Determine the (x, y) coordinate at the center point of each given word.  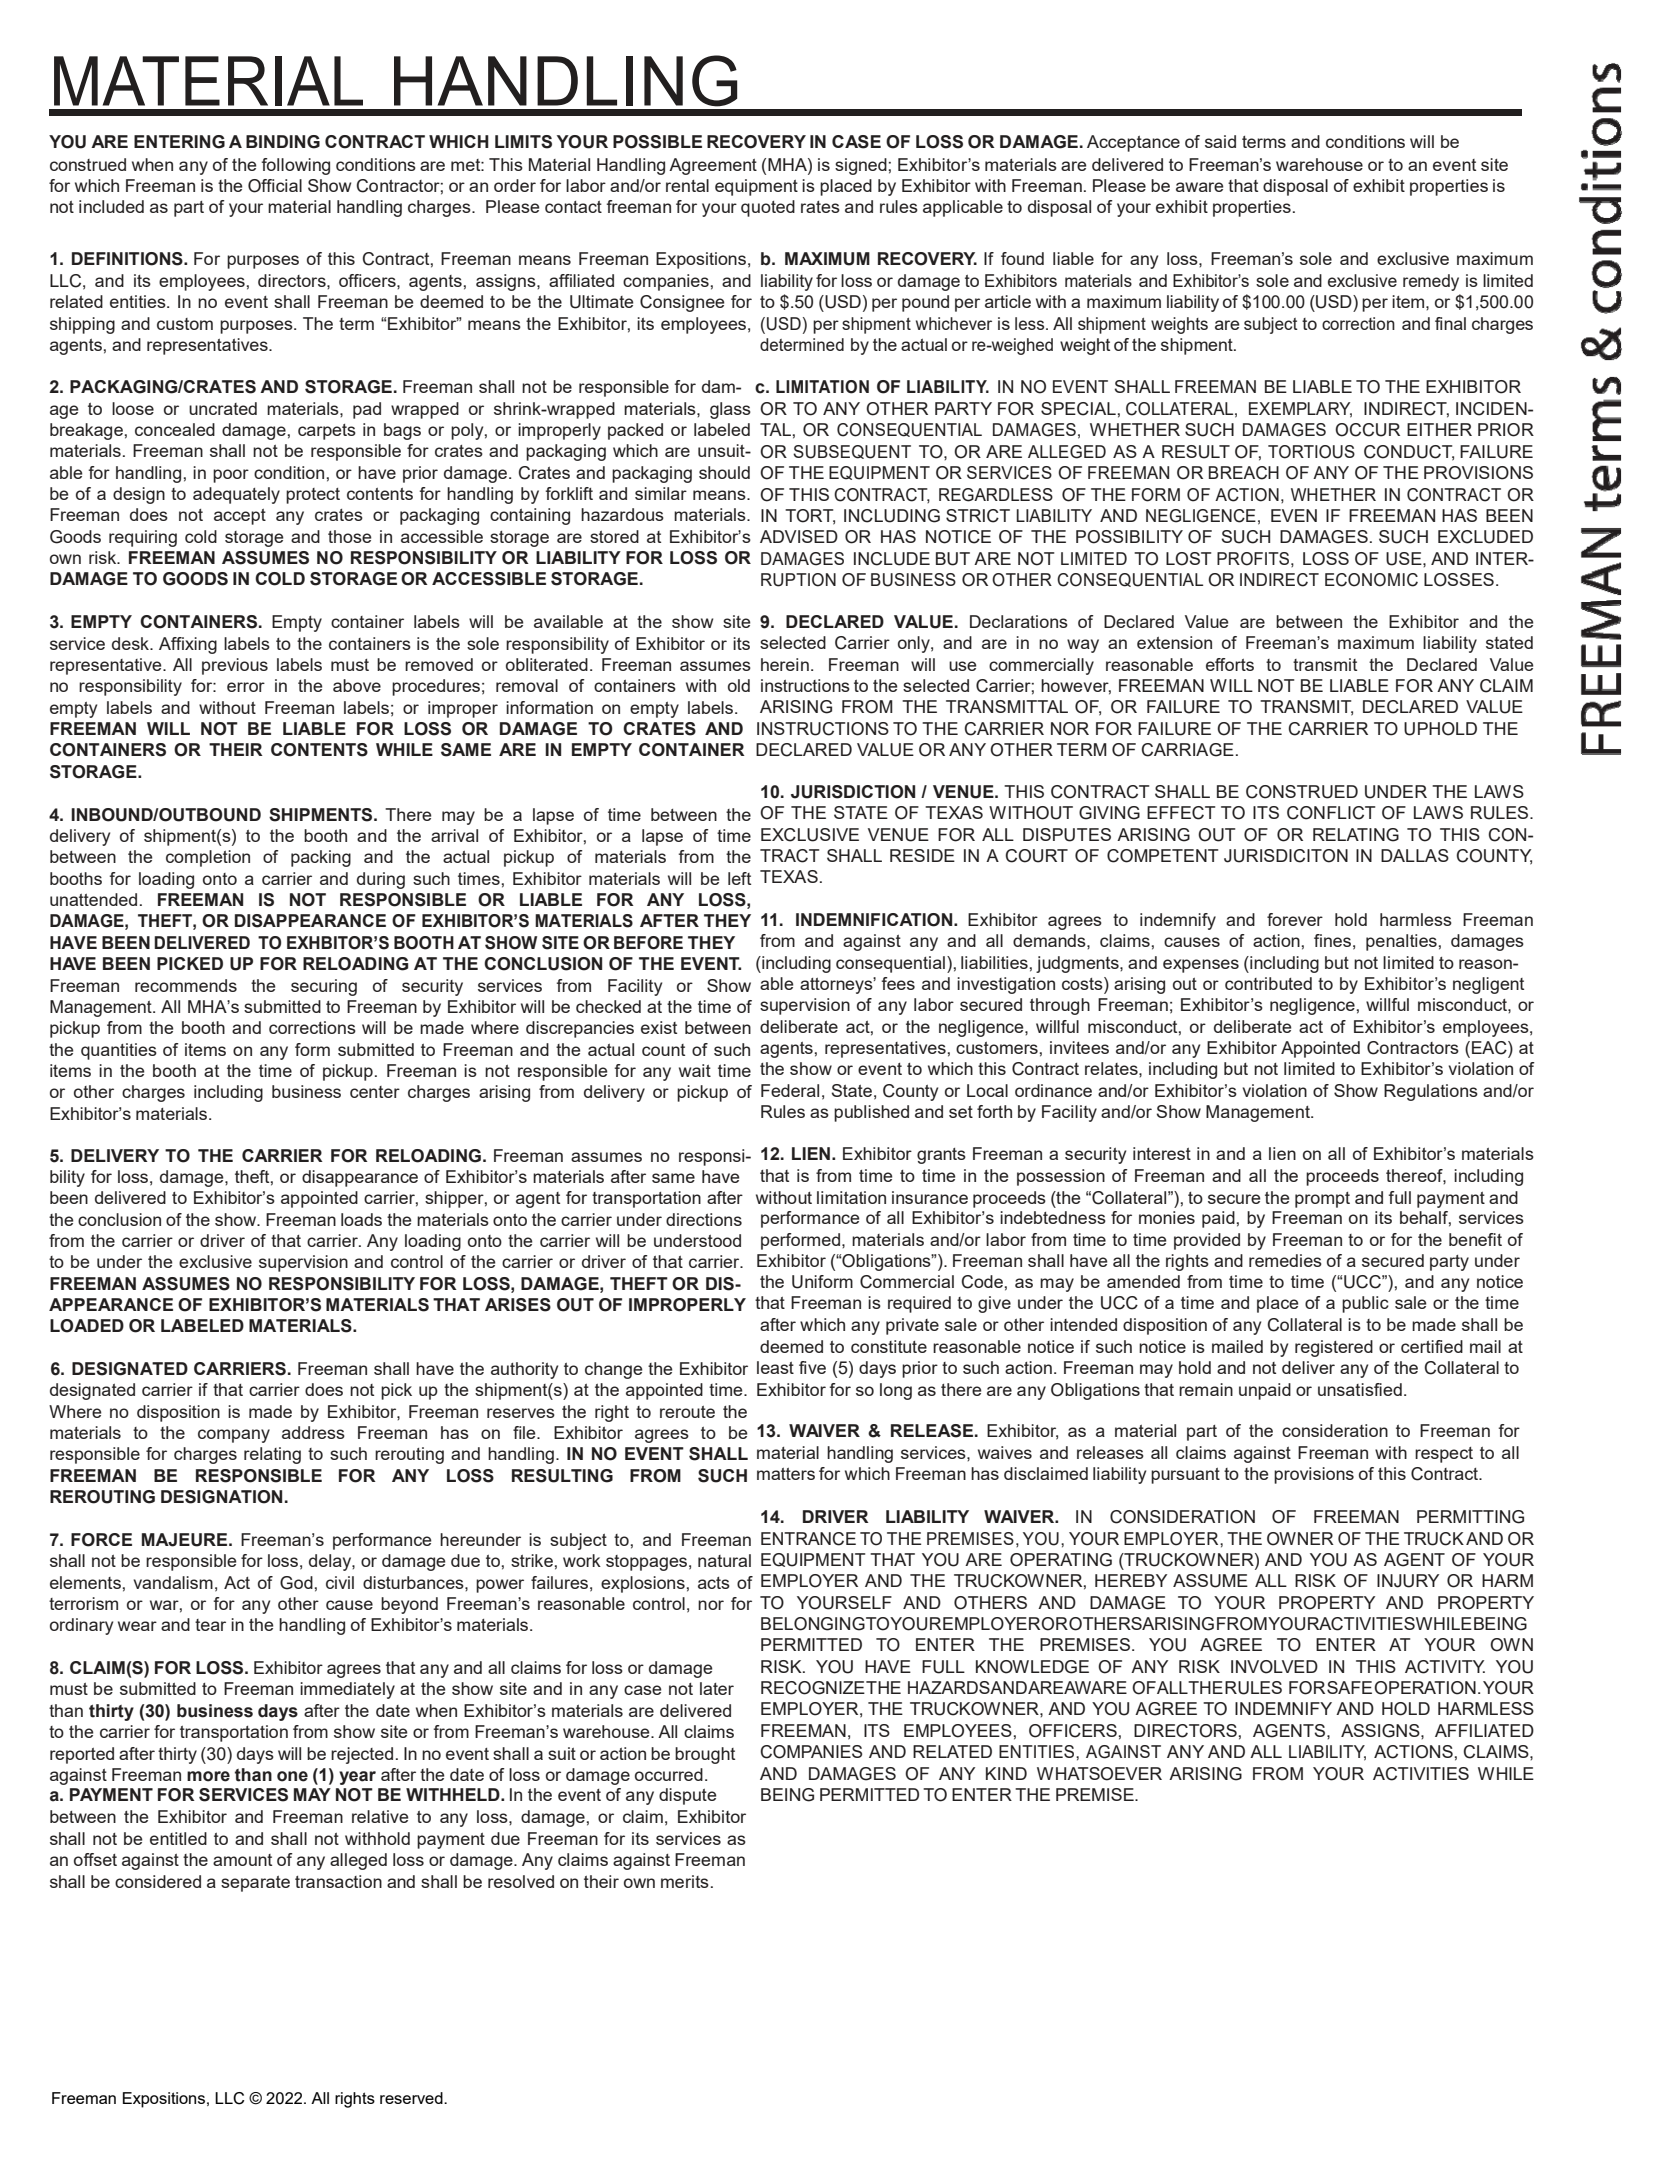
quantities (119, 1051)
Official (275, 186)
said (1220, 141)
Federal (790, 1090)
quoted (768, 208)
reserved (412, 2098)
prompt (1322, 1200)
